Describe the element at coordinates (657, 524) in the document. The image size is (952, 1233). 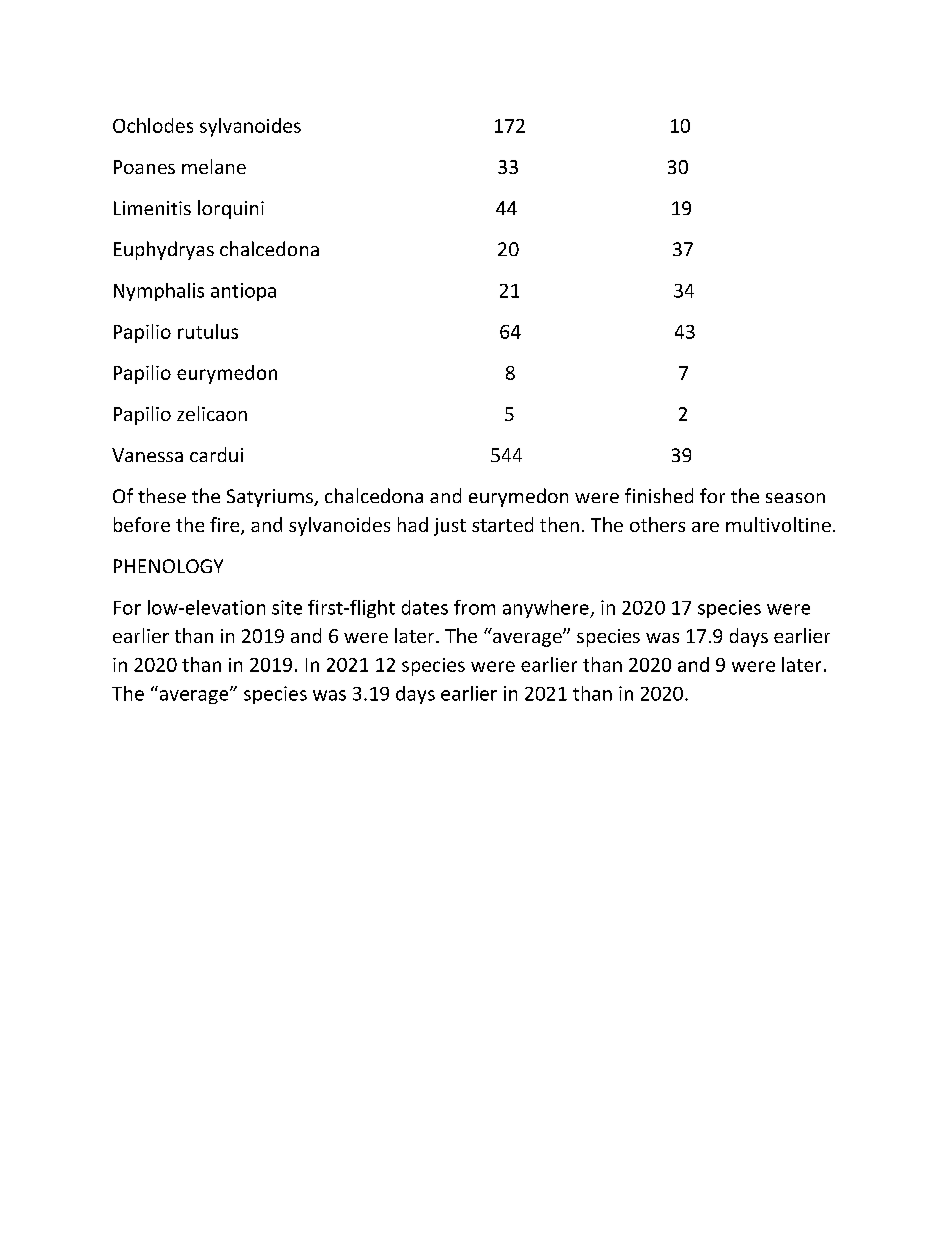
I see `others` at that location.
